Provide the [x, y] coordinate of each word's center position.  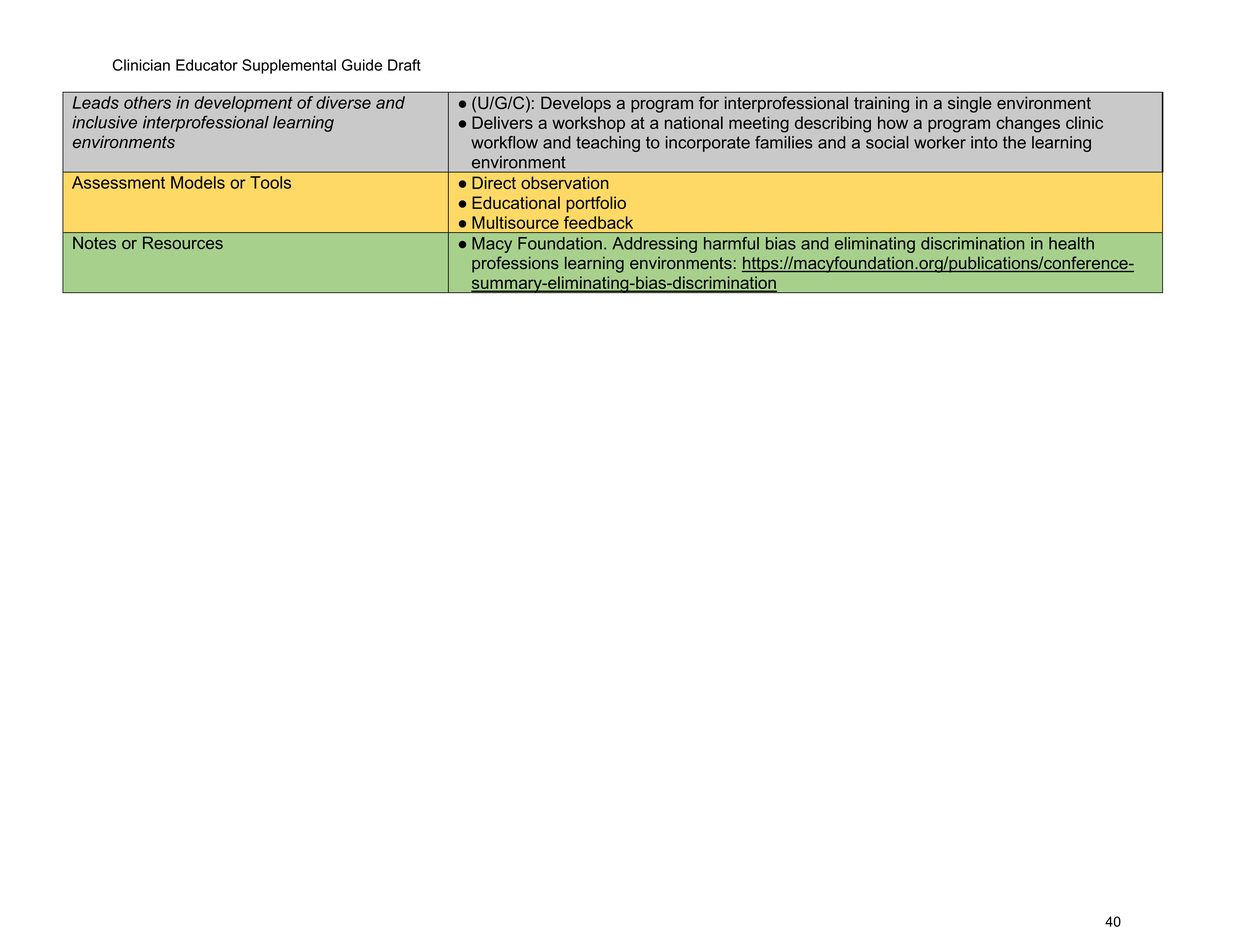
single [970, 104]
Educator [207, 65]
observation [565, 182]
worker [940, 142]
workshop [588, 124]
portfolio [596, 204]
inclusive [104, 122]
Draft [404, 65]
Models [198, 182]
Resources [183, 243]
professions [515, 264]
